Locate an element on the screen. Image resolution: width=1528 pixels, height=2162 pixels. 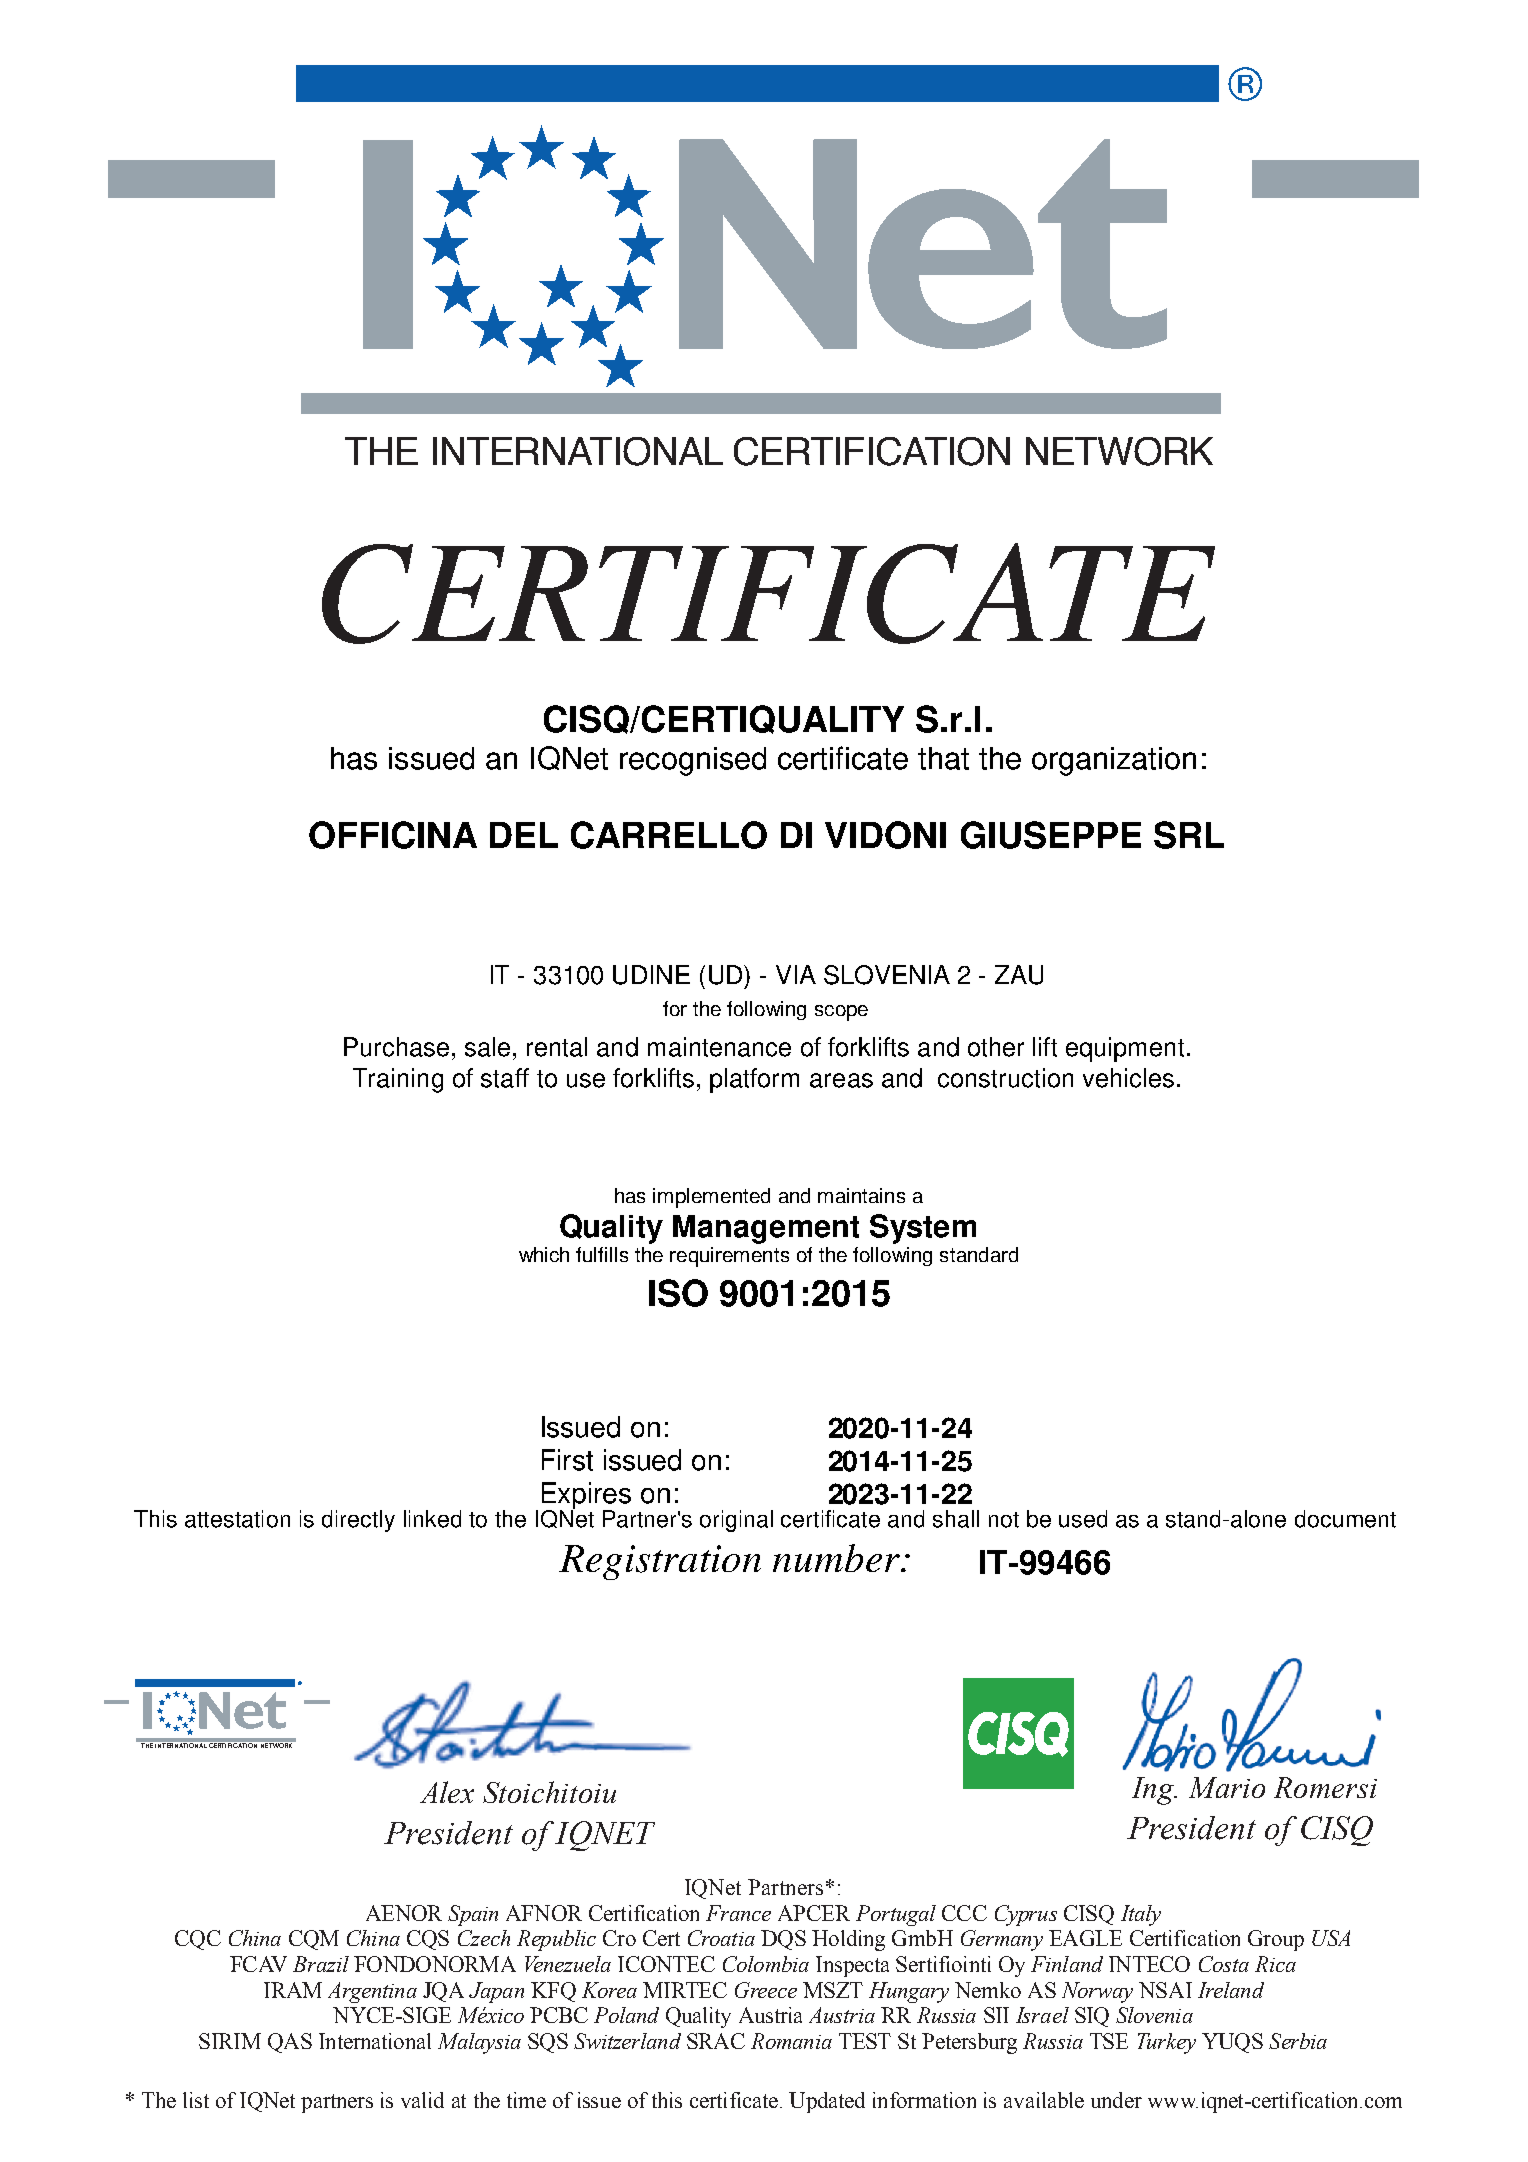
QAS is located at coordinates (290, 2043).
